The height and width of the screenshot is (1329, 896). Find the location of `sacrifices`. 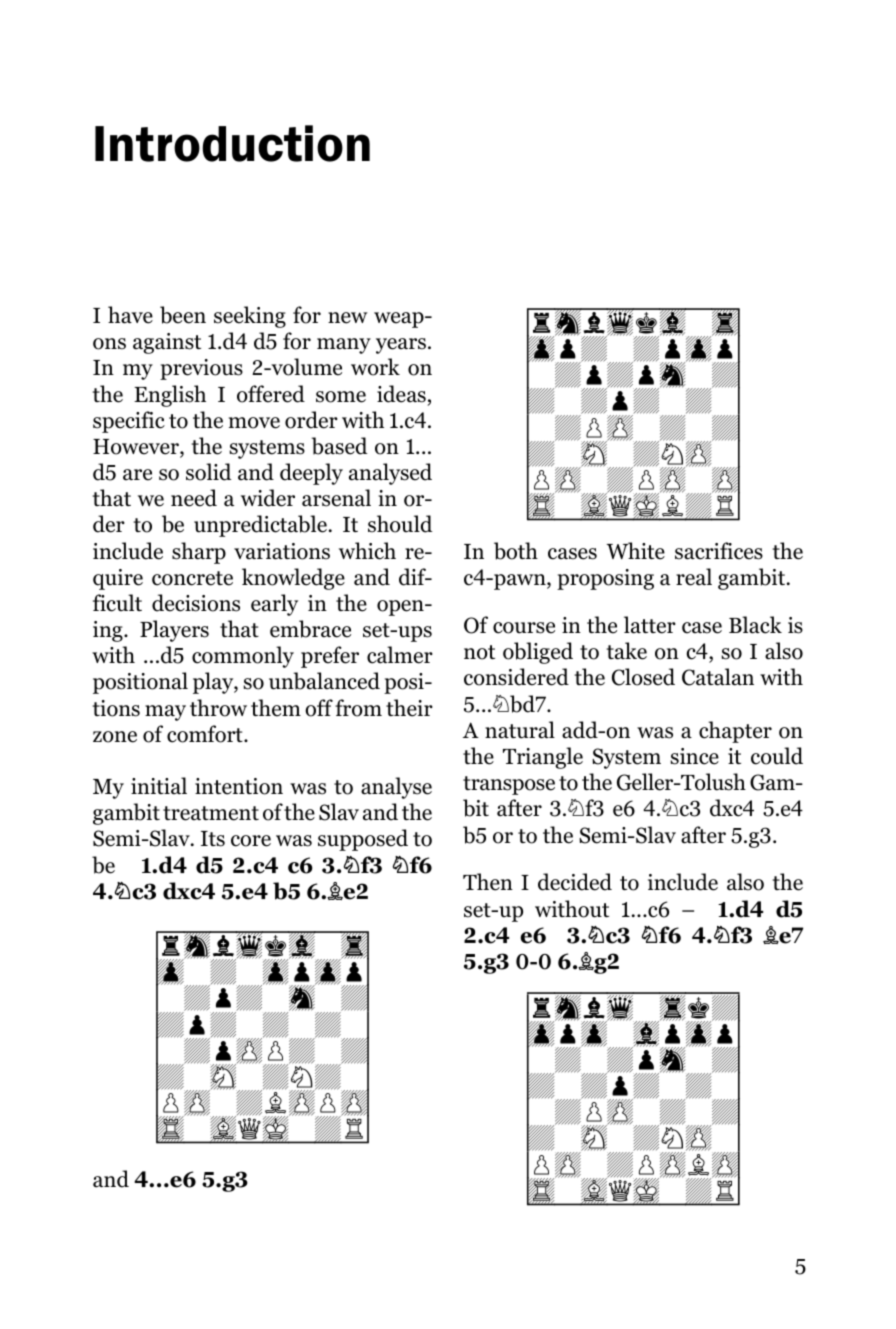

sacrifices is located at coordinates (719, 551).
